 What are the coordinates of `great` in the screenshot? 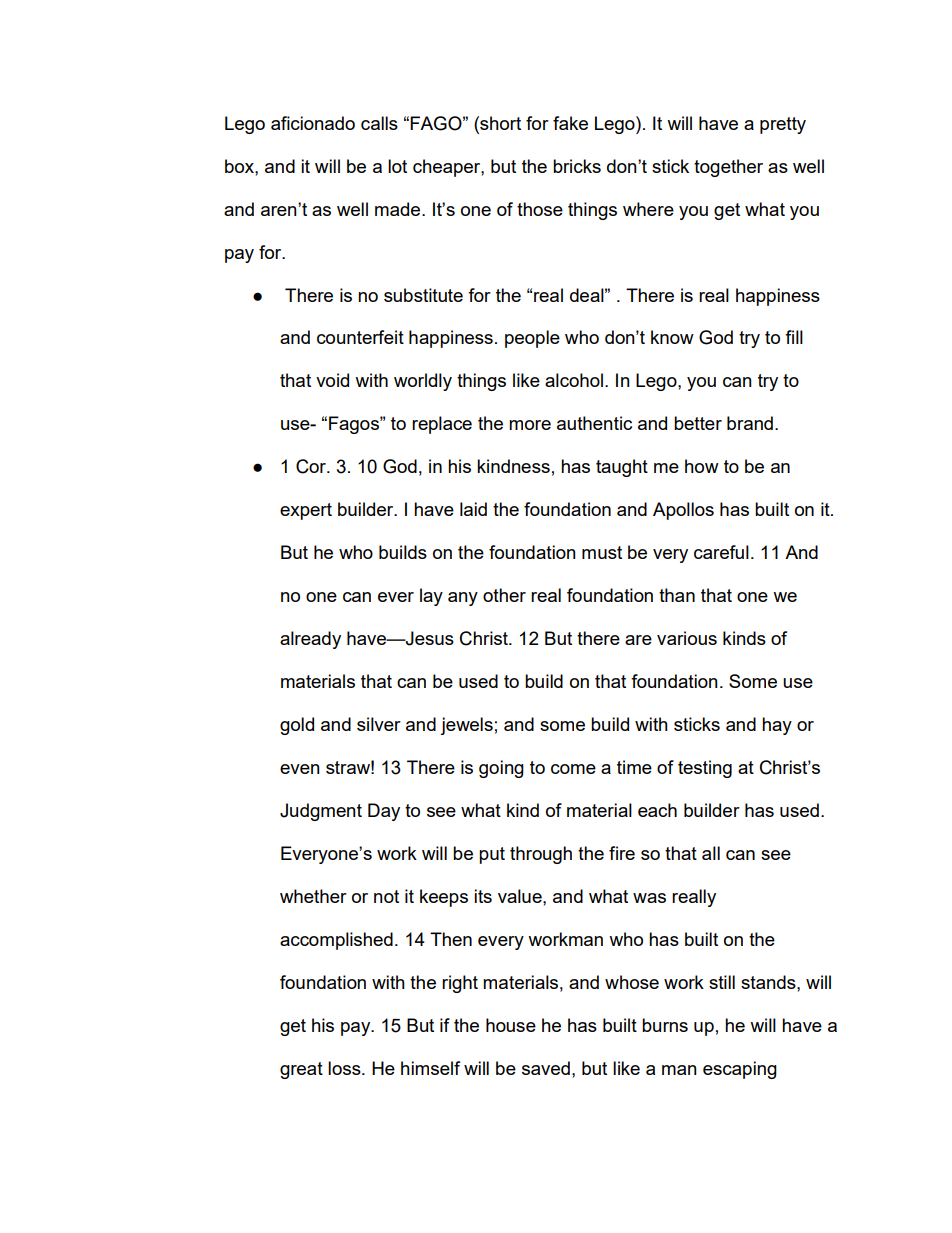 It's located at (301, 1070).
